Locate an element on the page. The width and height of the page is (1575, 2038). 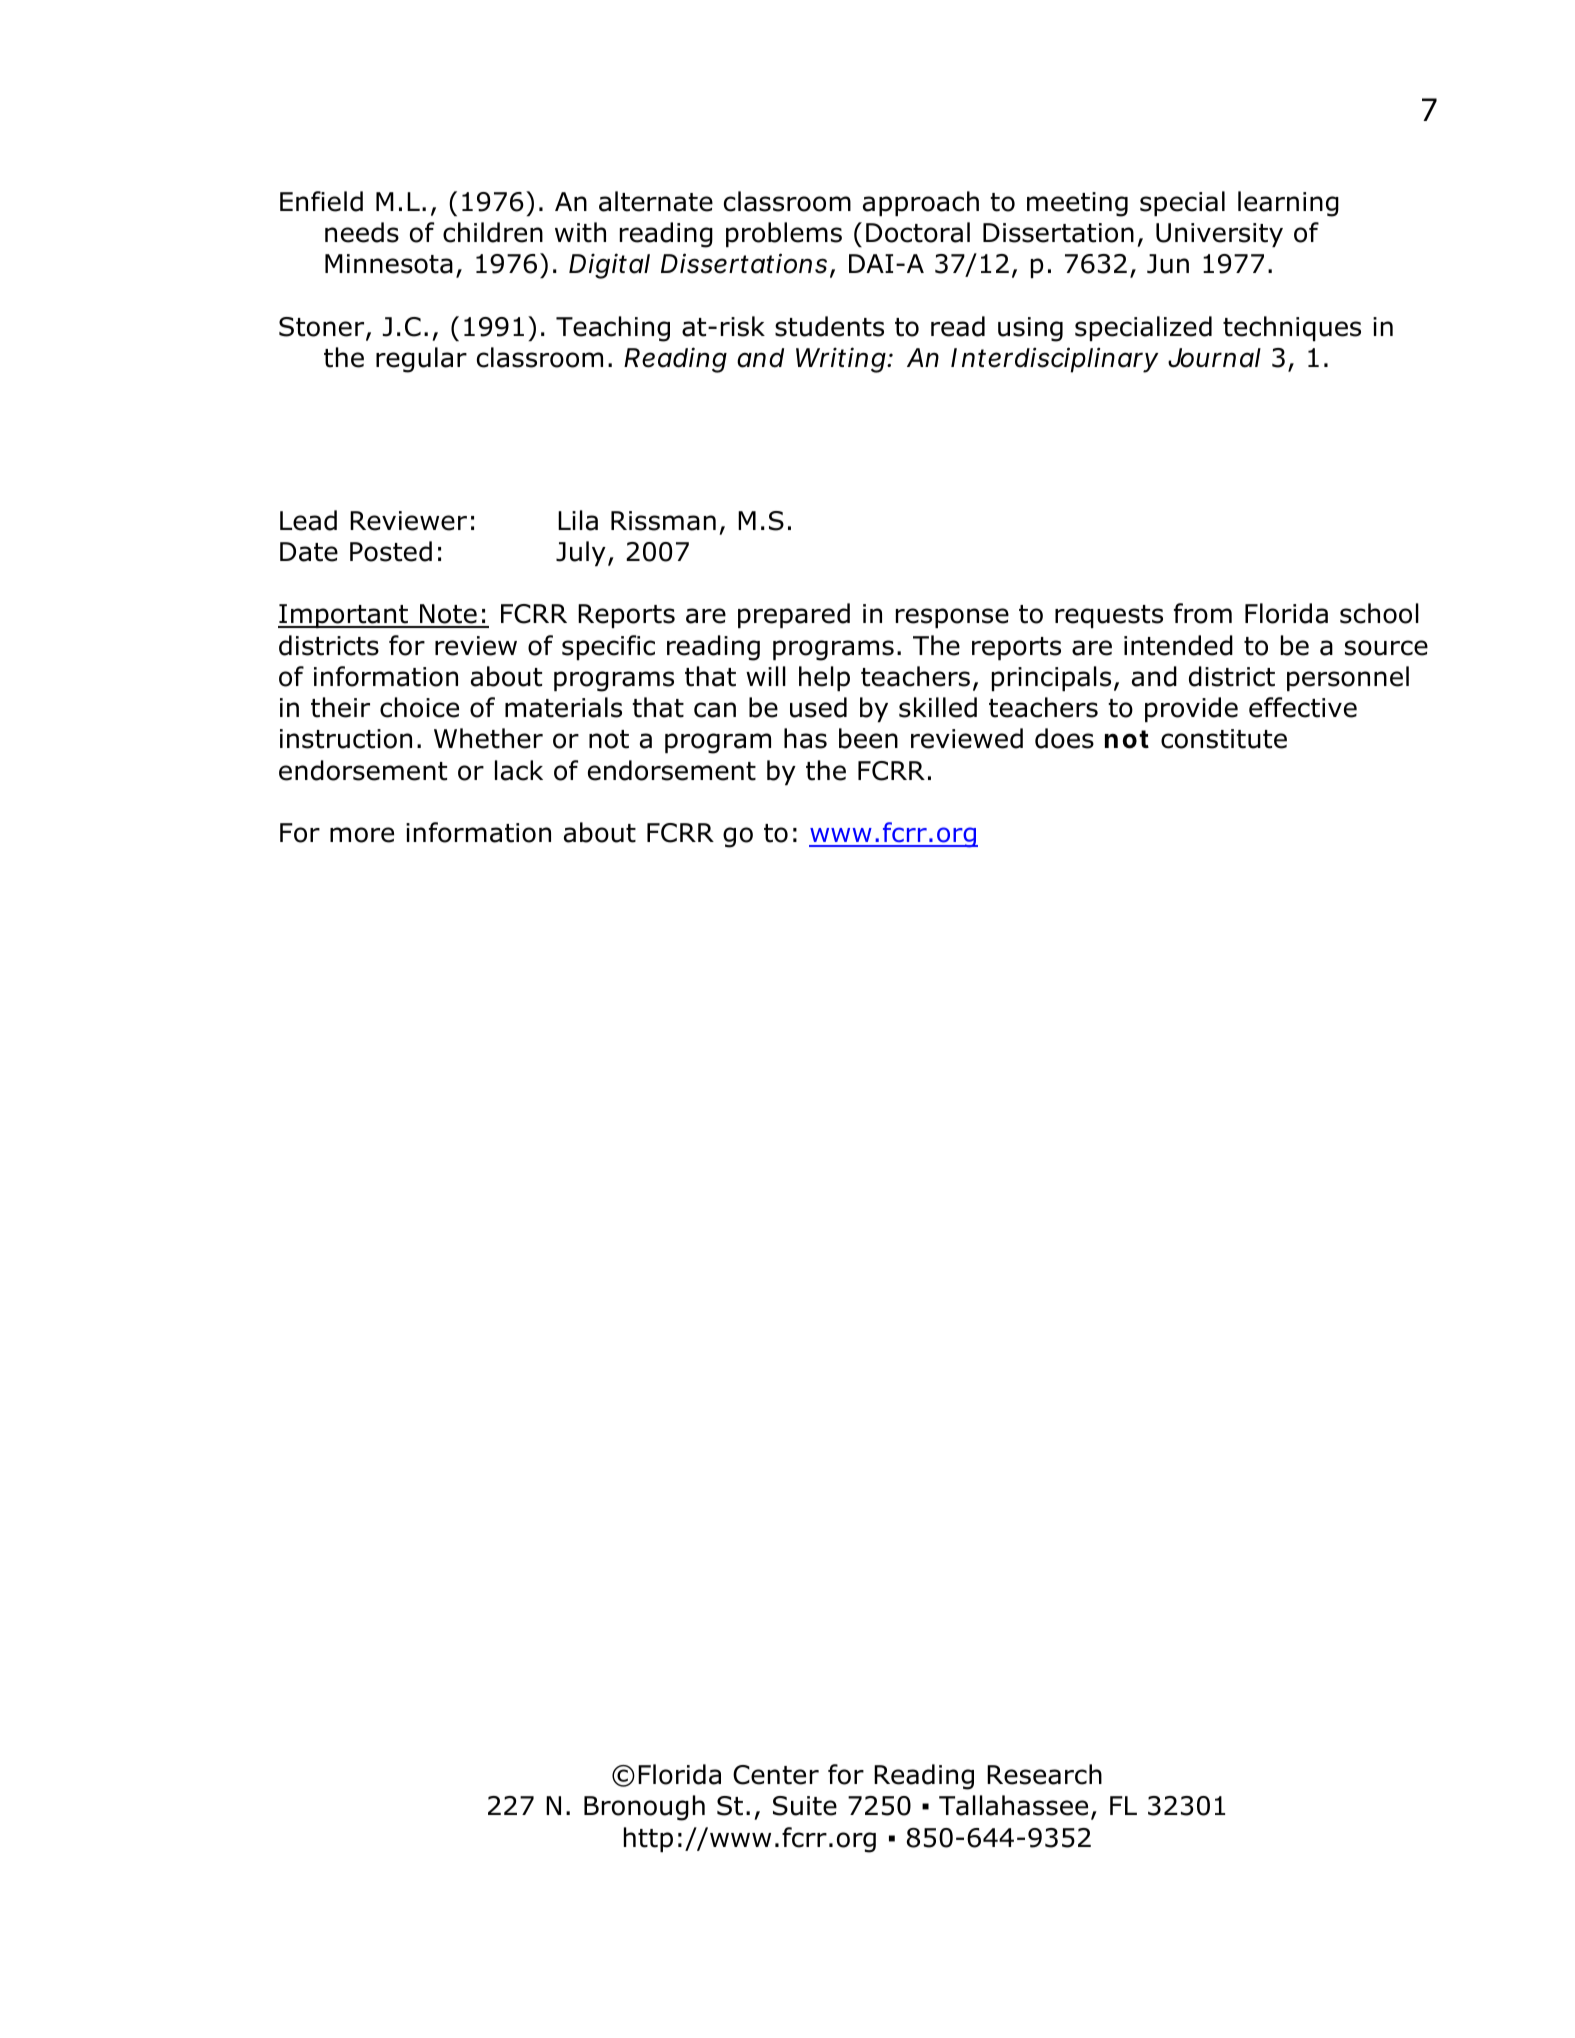
problems is located at coordinates (784, 234).
